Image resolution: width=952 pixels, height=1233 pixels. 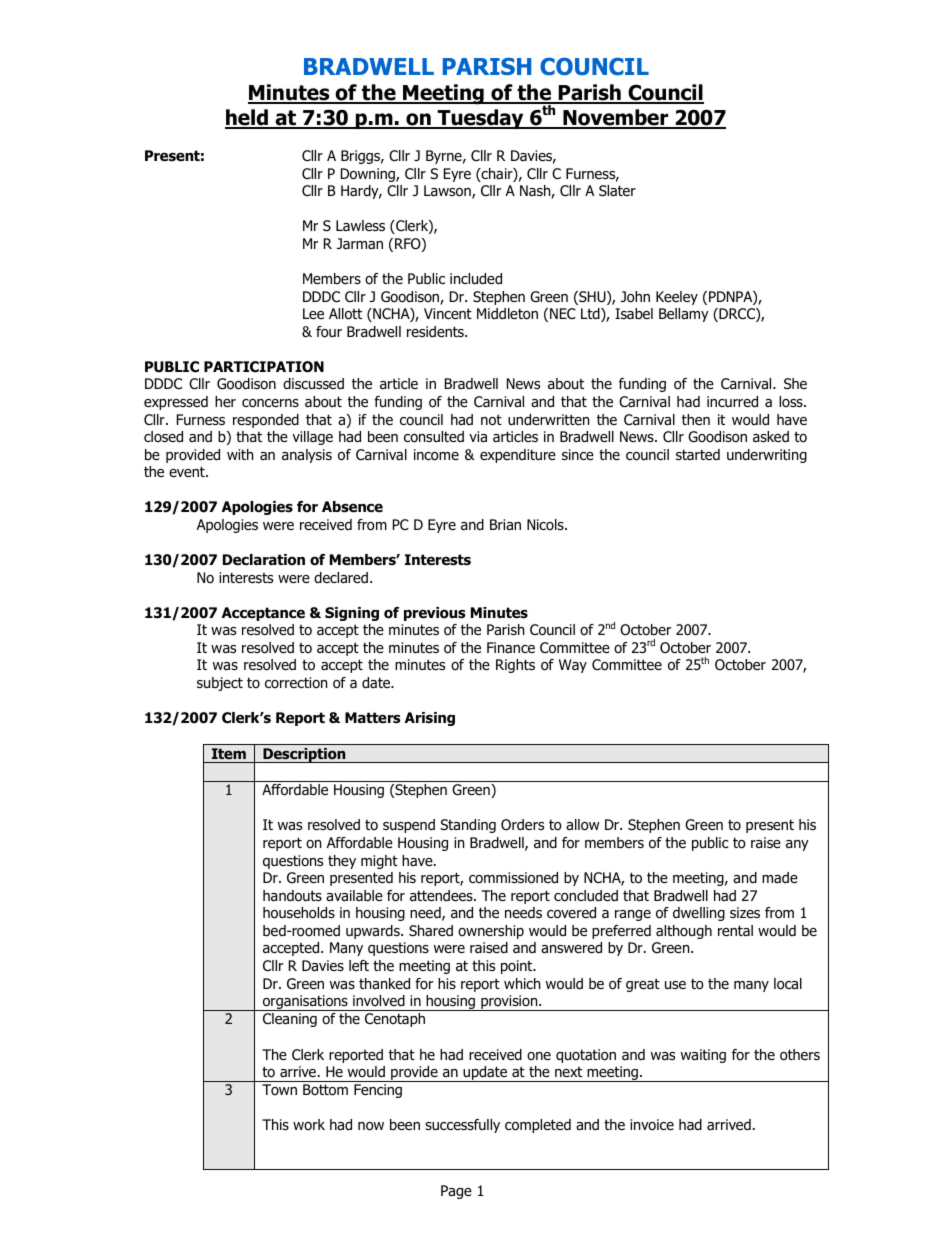 I want to click on work, so click(x=309, y=1125).
